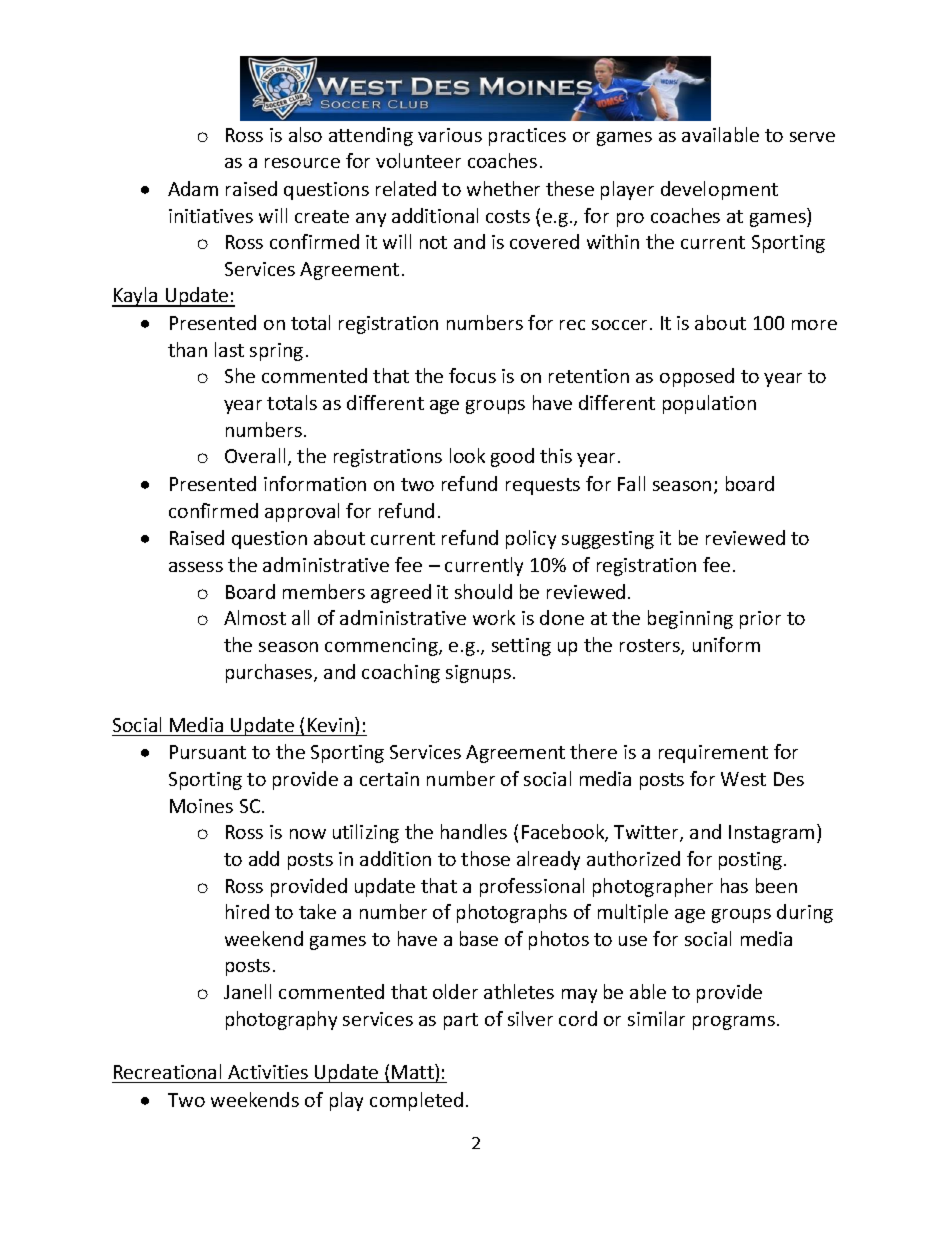  What do you see at coordinates (719, 190) in the image?
I see `development` at bounding box center [719, 190].
